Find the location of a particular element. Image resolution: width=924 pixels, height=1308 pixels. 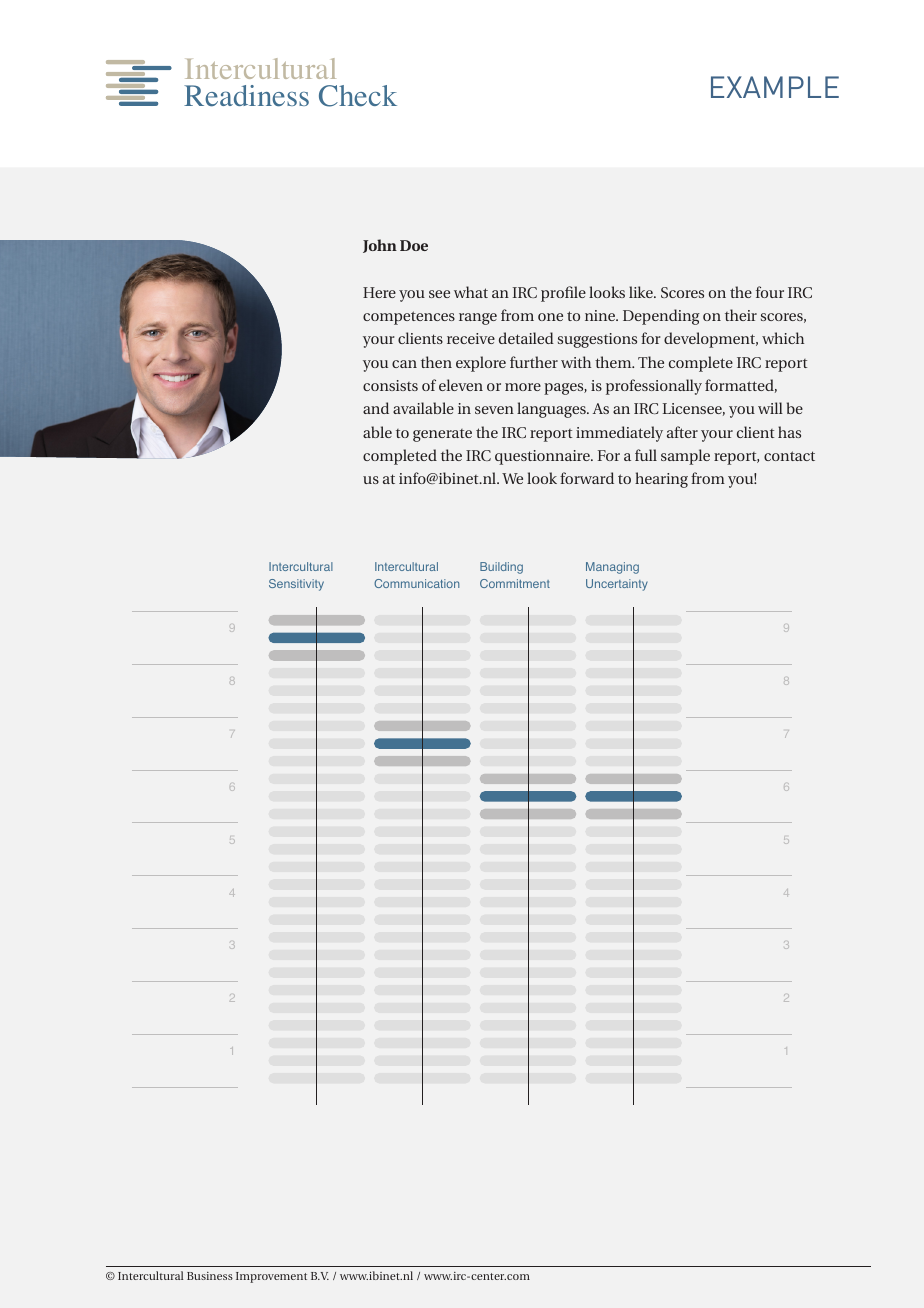

generate is located at coordinates (442, 435).
